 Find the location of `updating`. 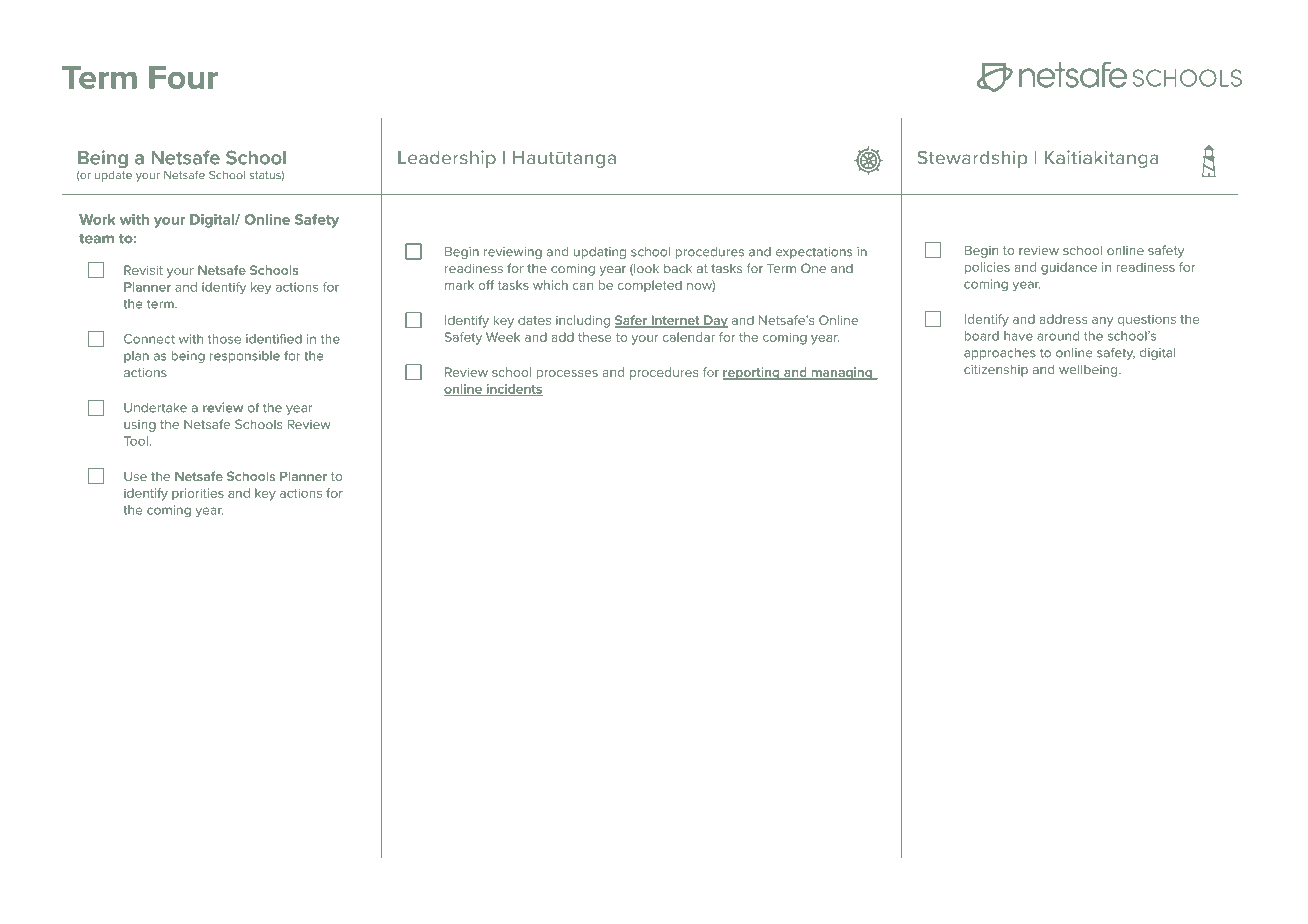

updating is located at coordinates (600, 253).
